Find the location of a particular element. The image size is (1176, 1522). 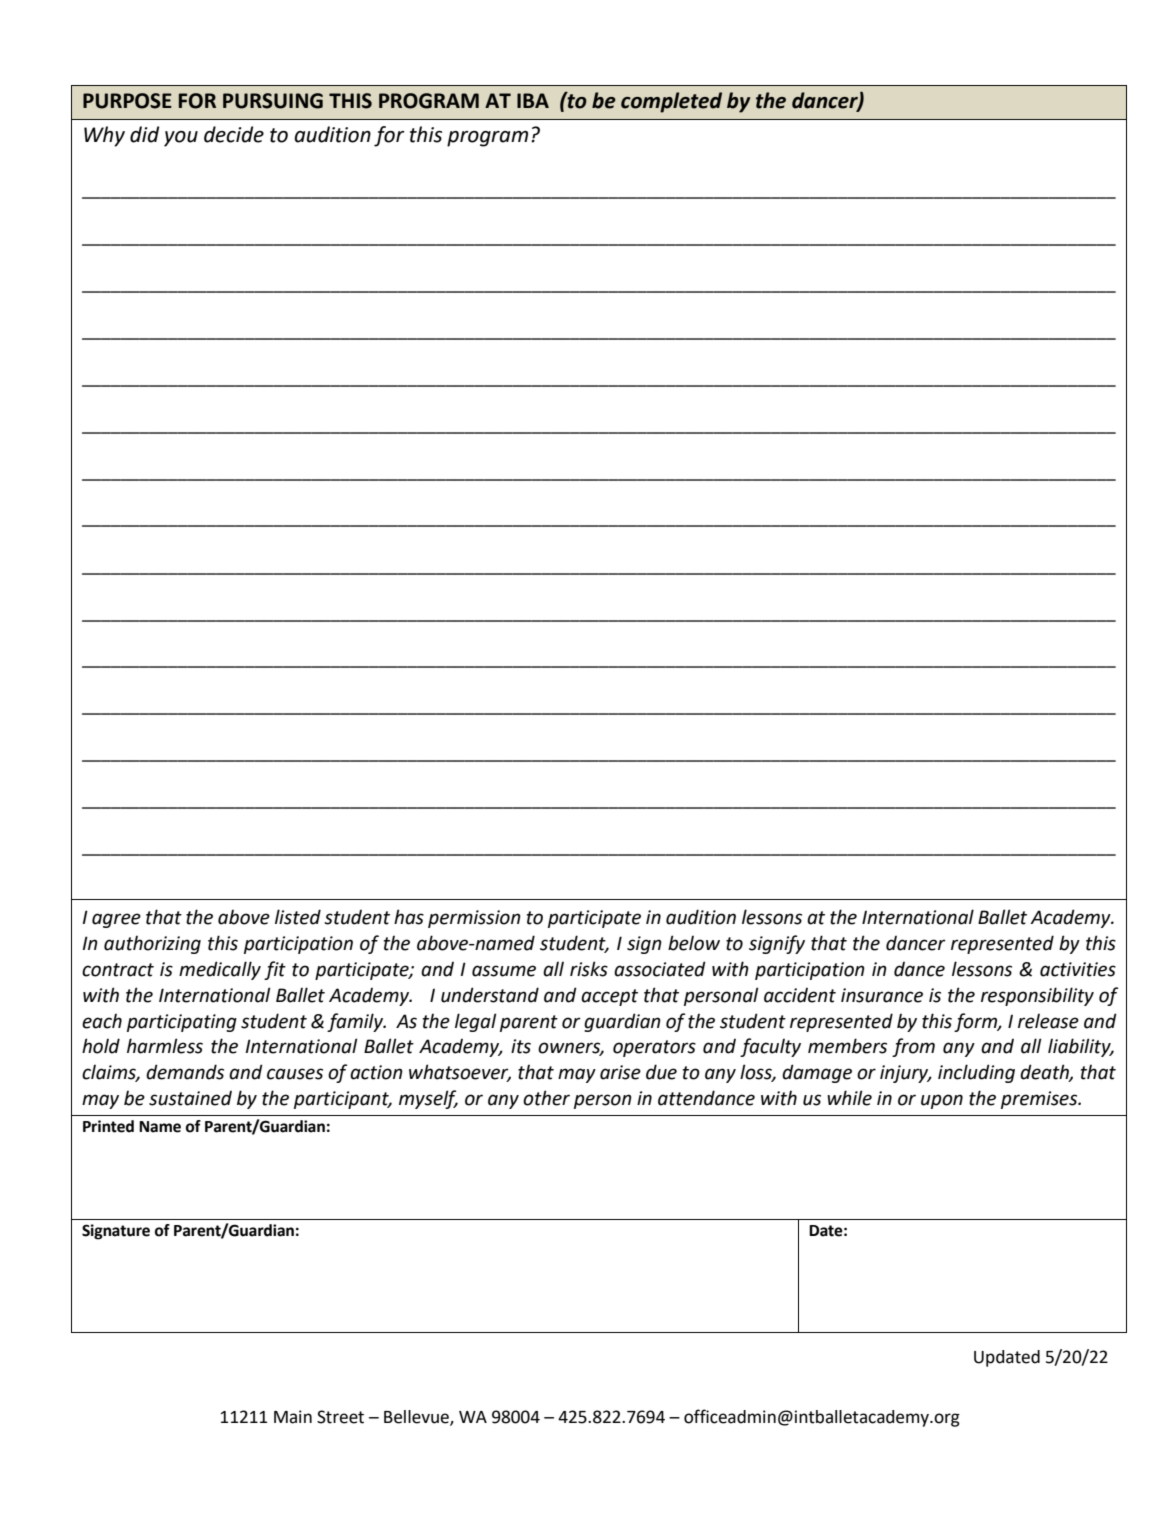

completed is located at coordinates (671, 102).
